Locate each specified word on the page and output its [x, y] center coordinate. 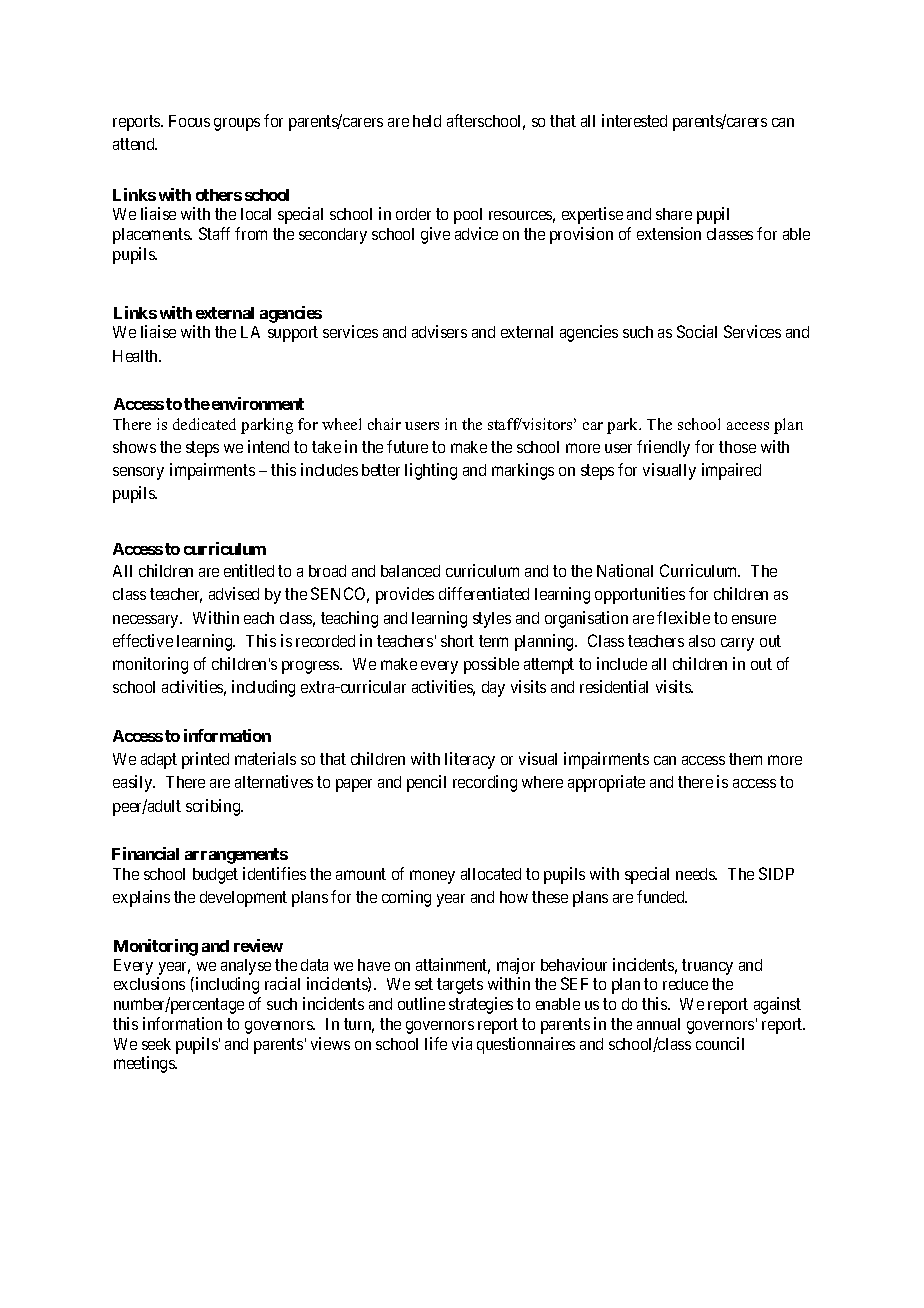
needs [696, 874]
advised [234, 593]
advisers [439, 331]
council [720, 1043]
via [462, 1043]
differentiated [484, 593]
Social [697, 331]
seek [156, 1044]
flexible [683, 617]
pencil [426, 783]
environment [258, 403]
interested [634, 120]
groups [237, 124]
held [427, 121]
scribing [214, 807]
